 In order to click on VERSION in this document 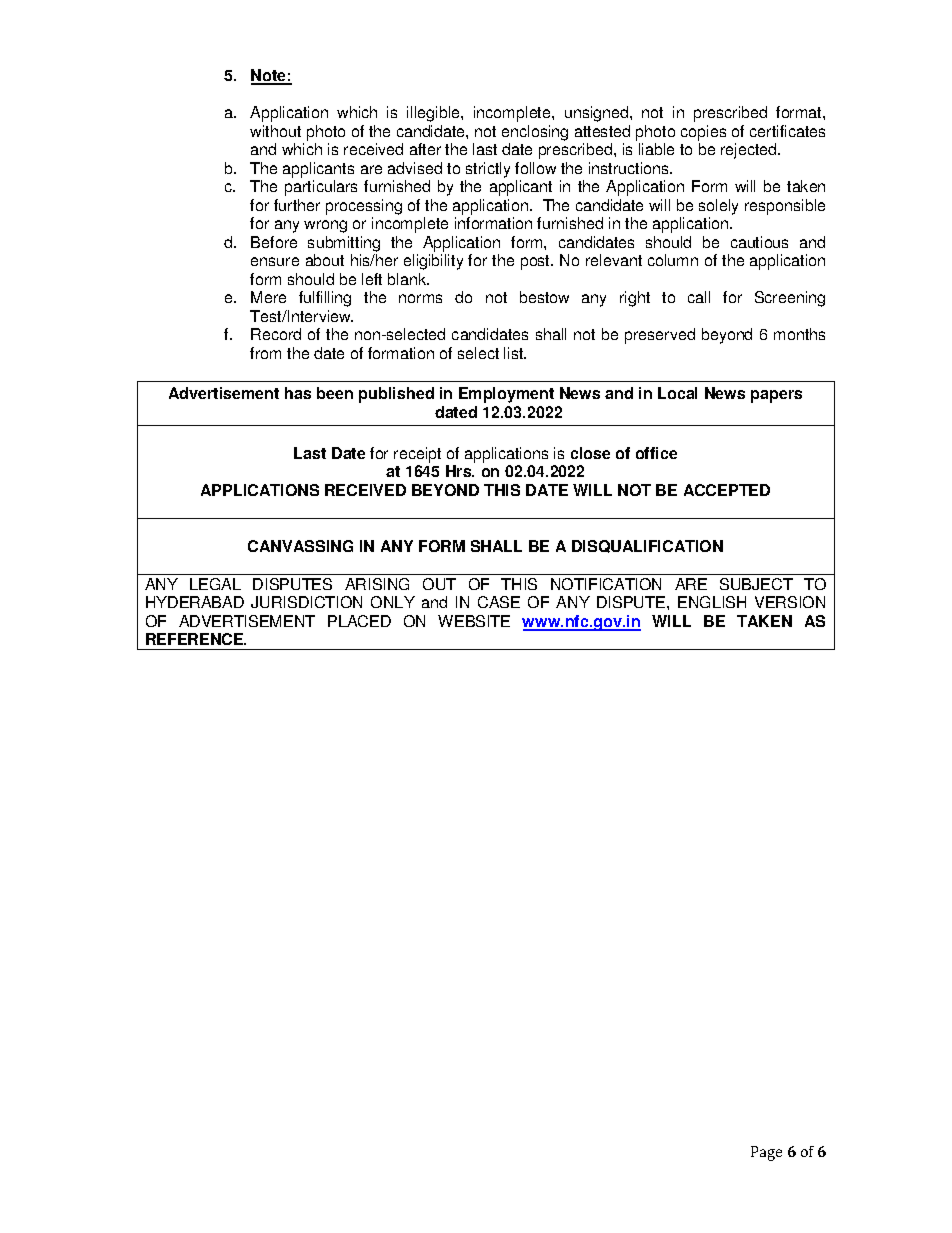, I will do `click(790, 602)`.
